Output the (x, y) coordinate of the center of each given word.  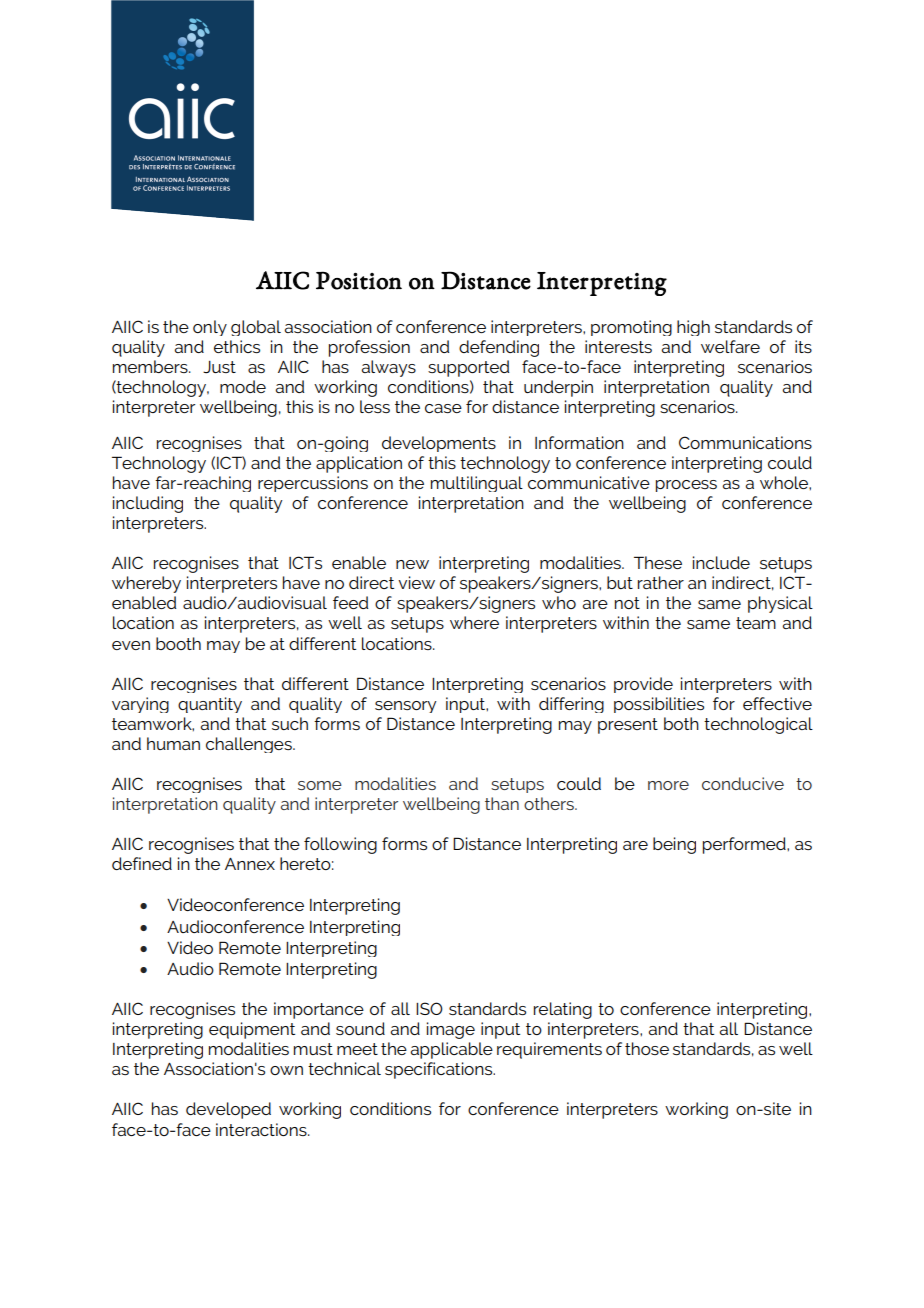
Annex (250, 864)
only (210, 328)
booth (178, 643)
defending (499, 348)
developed (228, 1110)
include (721, 562)
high (693, 328)
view (416, 582)
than (502, 803)
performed (745, 845)
